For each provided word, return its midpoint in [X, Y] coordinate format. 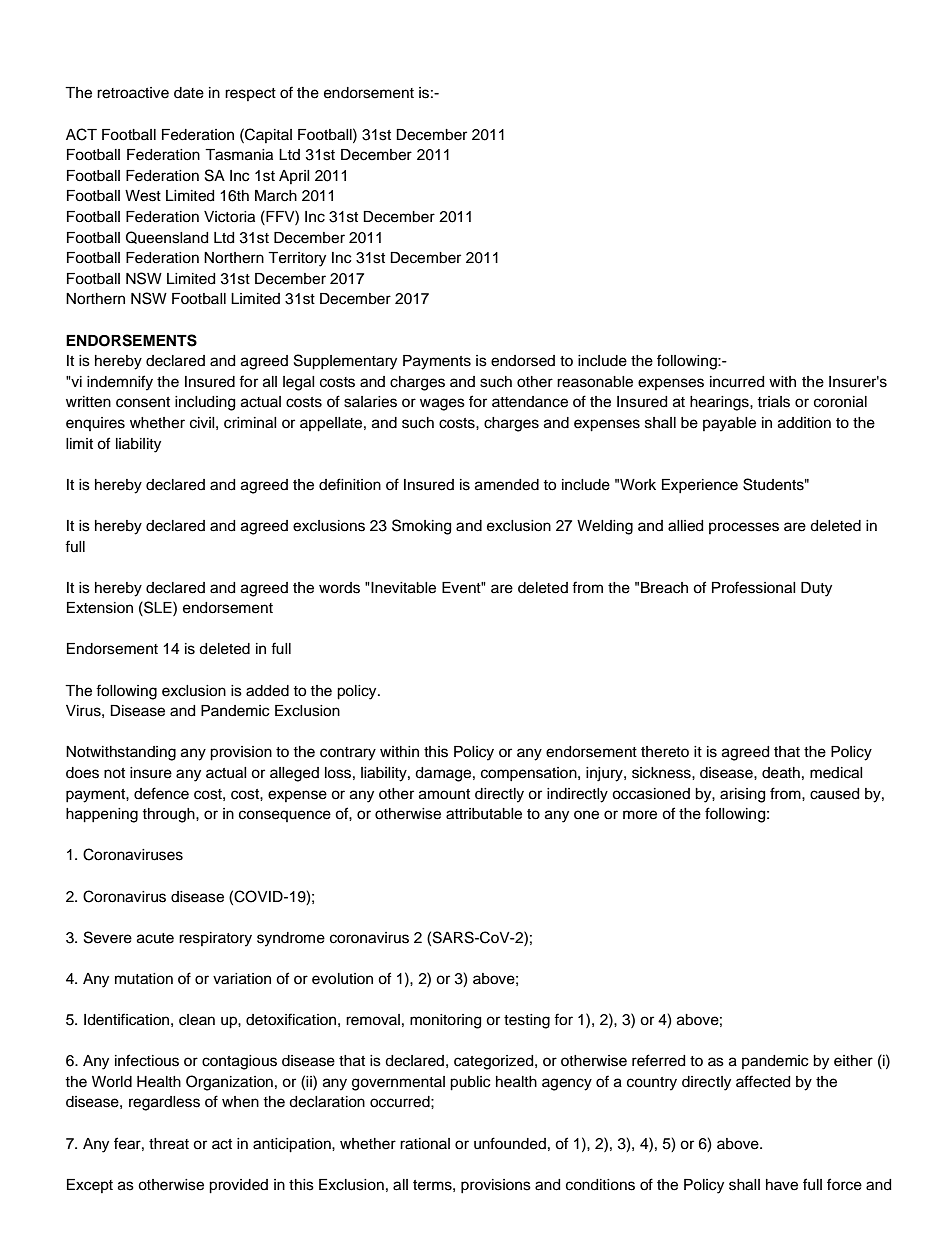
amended [507, 485]
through [169, 815]
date [189, 93]
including [205, 403]
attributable [484, 814]
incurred [737, 382]
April [294, 177]
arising [742, 795]
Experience [700, 486]
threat [169, 1144]
